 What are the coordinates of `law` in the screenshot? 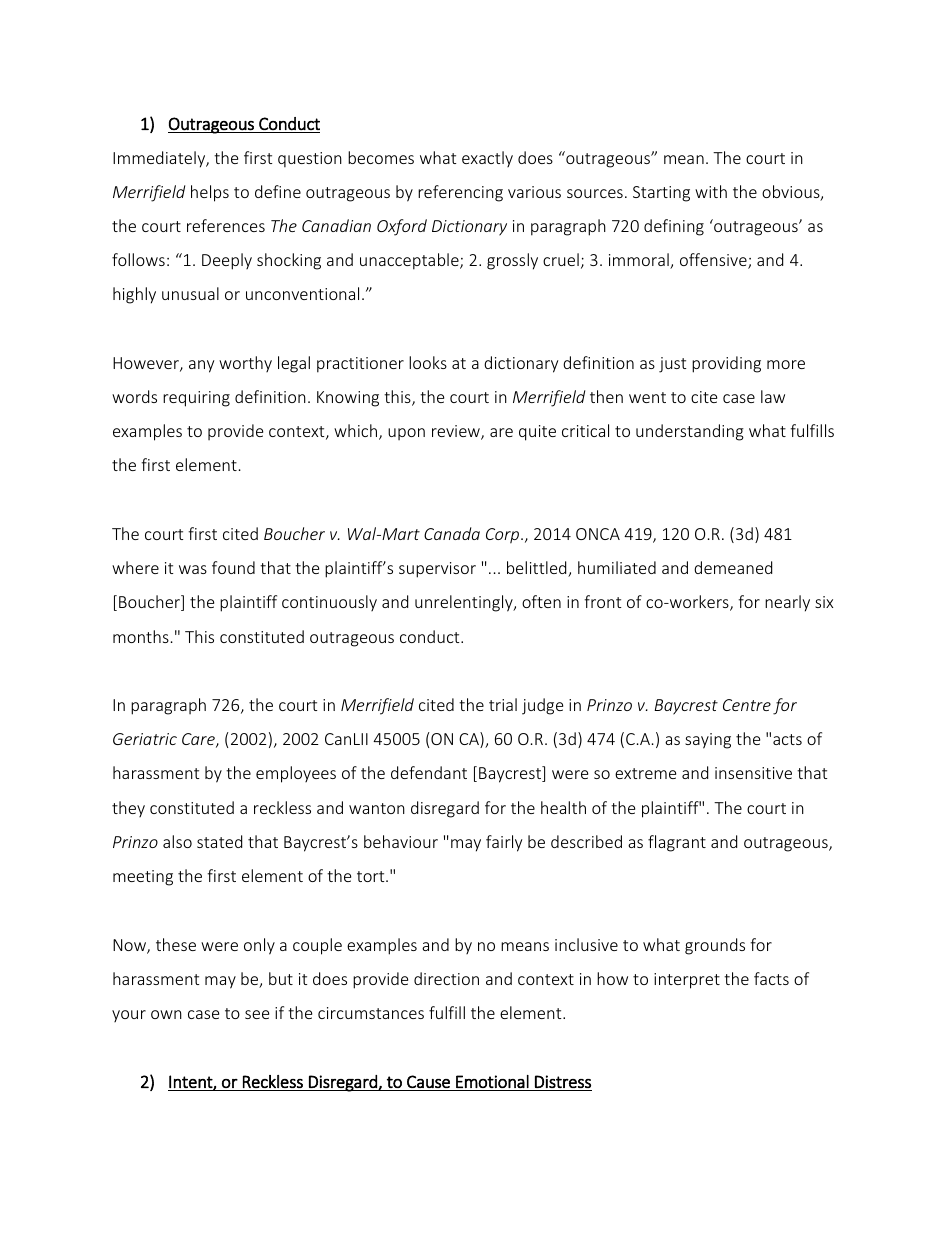 It's located at (773, 396).
